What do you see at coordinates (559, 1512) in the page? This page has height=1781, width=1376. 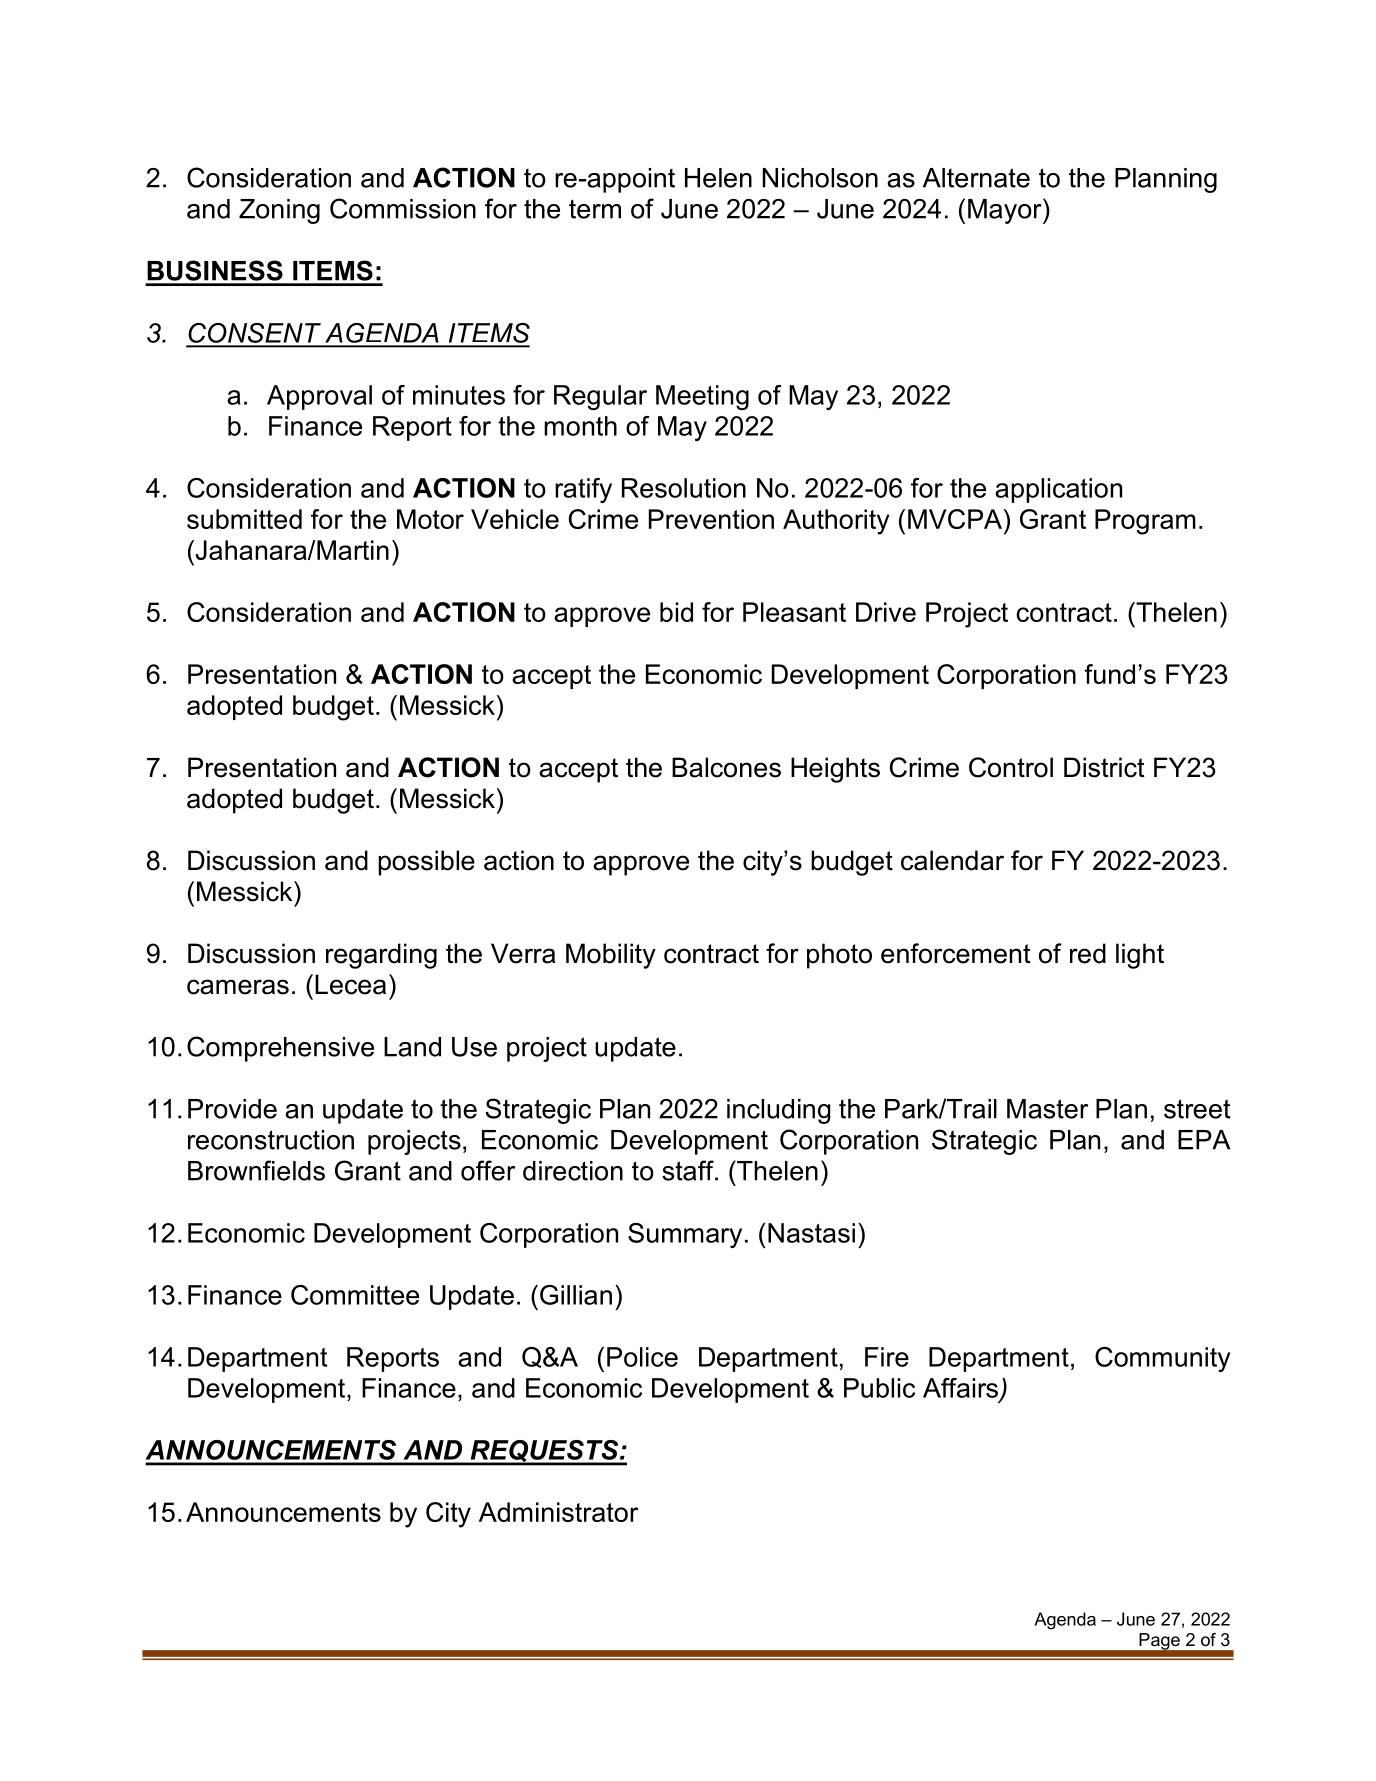 I see `Administrator` at bounding box center [559, 1512].
